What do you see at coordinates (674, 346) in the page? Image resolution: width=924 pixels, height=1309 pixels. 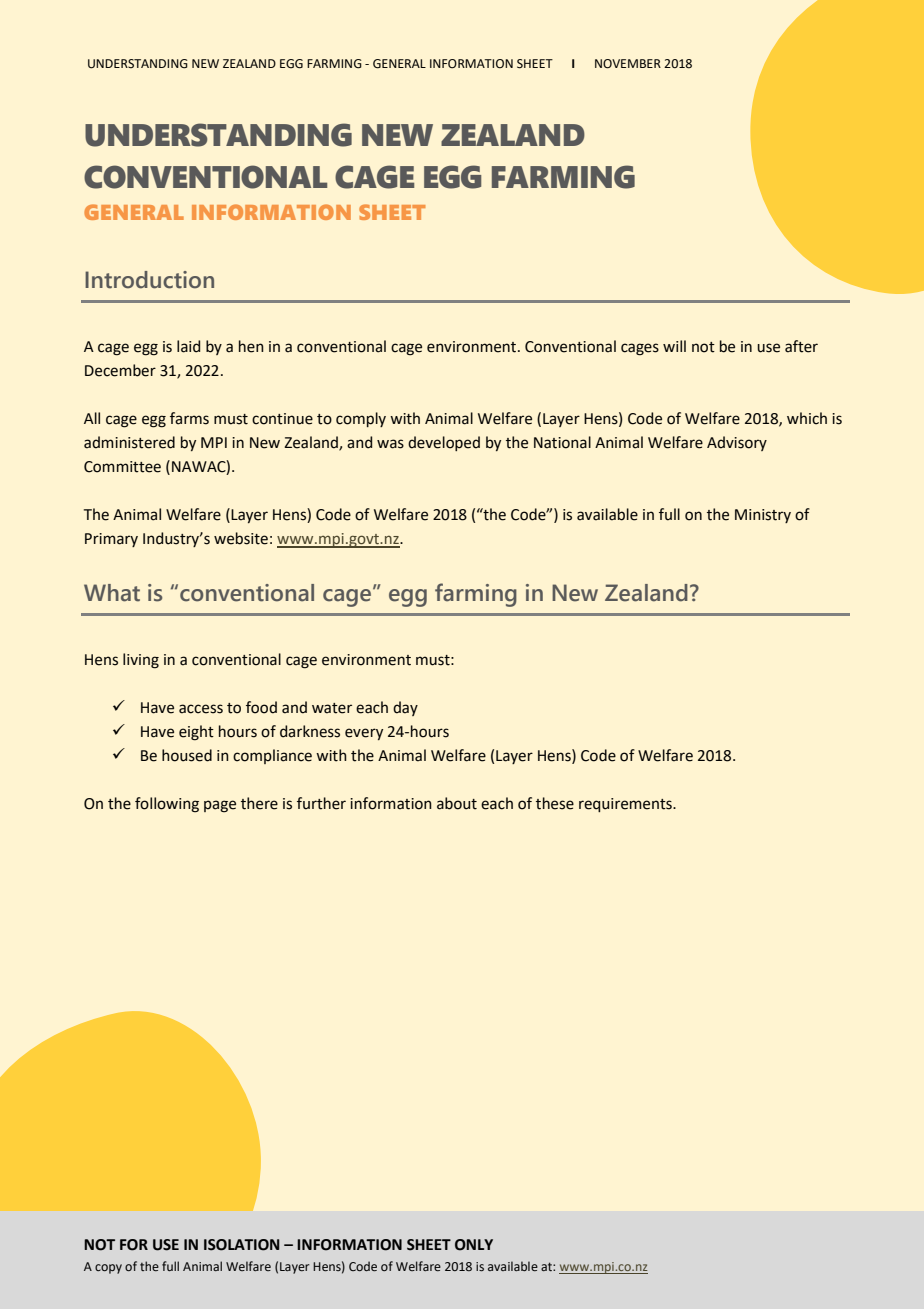 I see `will` at bounding box center [674, 346].
